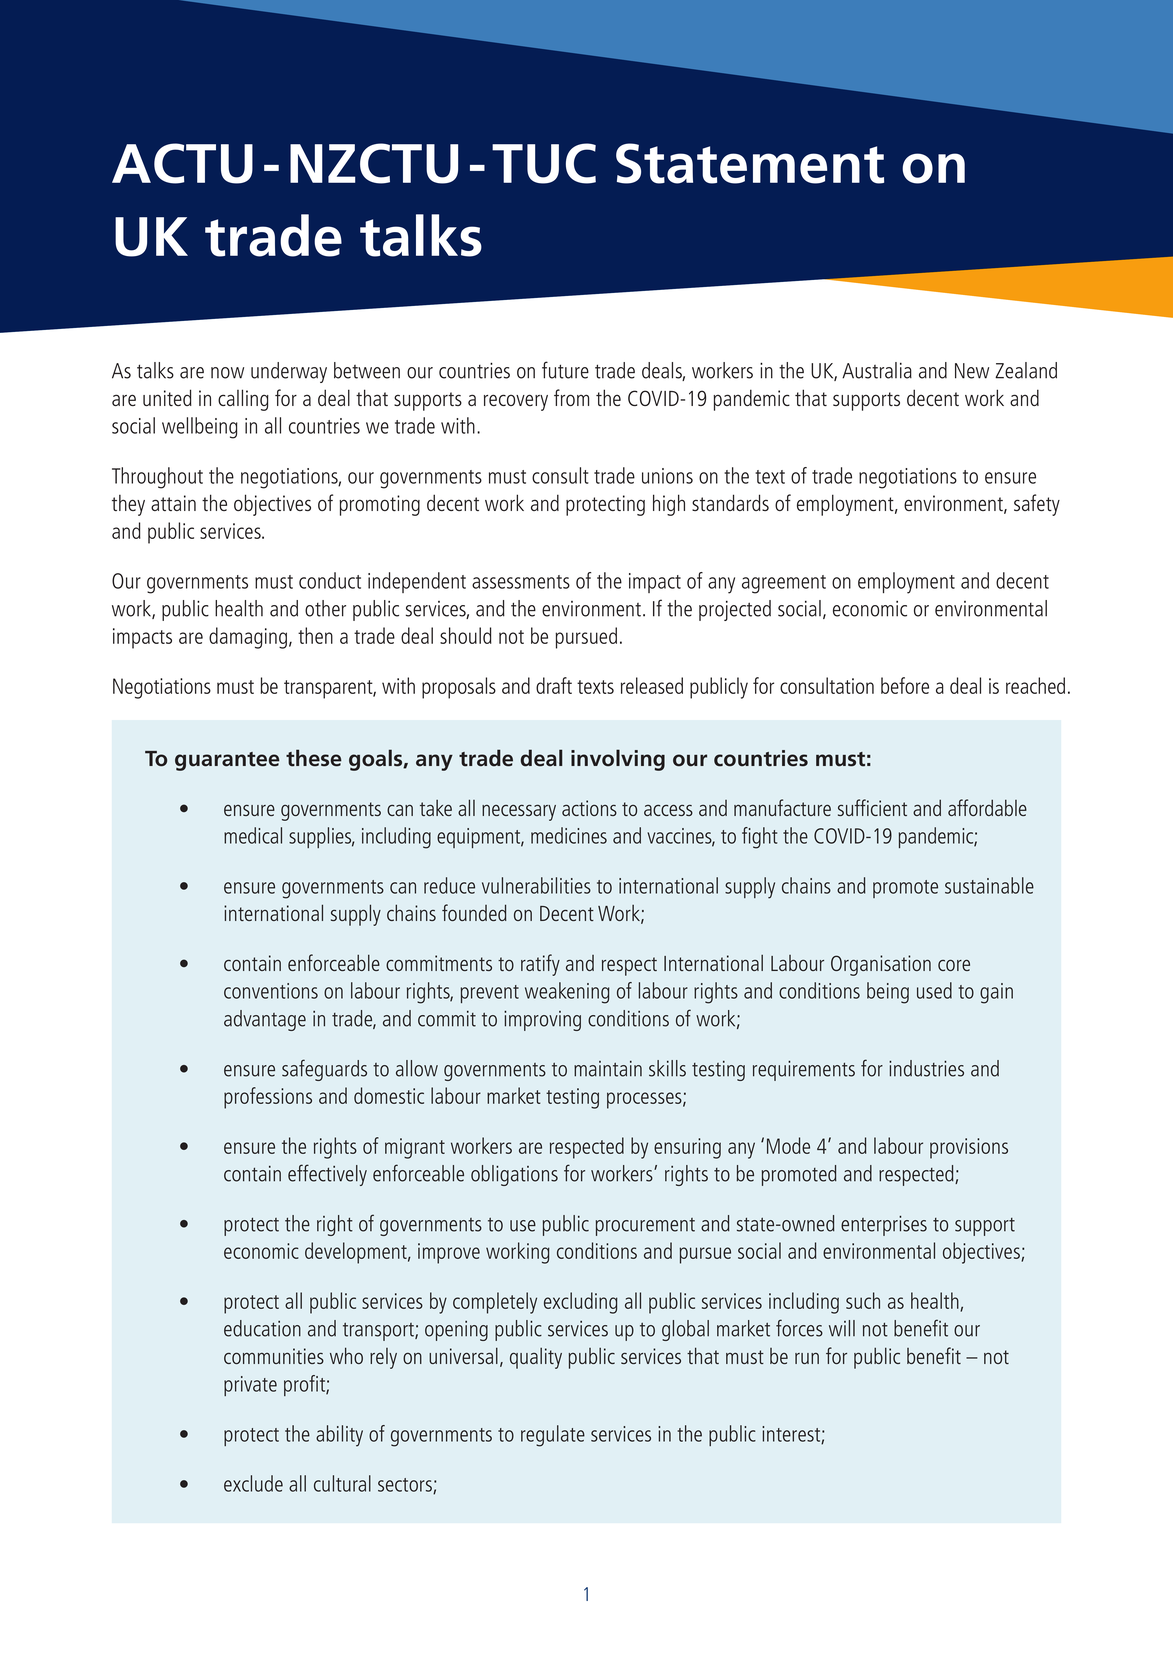  What do you see at coordinates (571, 397) in the document?
I see `from` at bounding box center [571, 397].
